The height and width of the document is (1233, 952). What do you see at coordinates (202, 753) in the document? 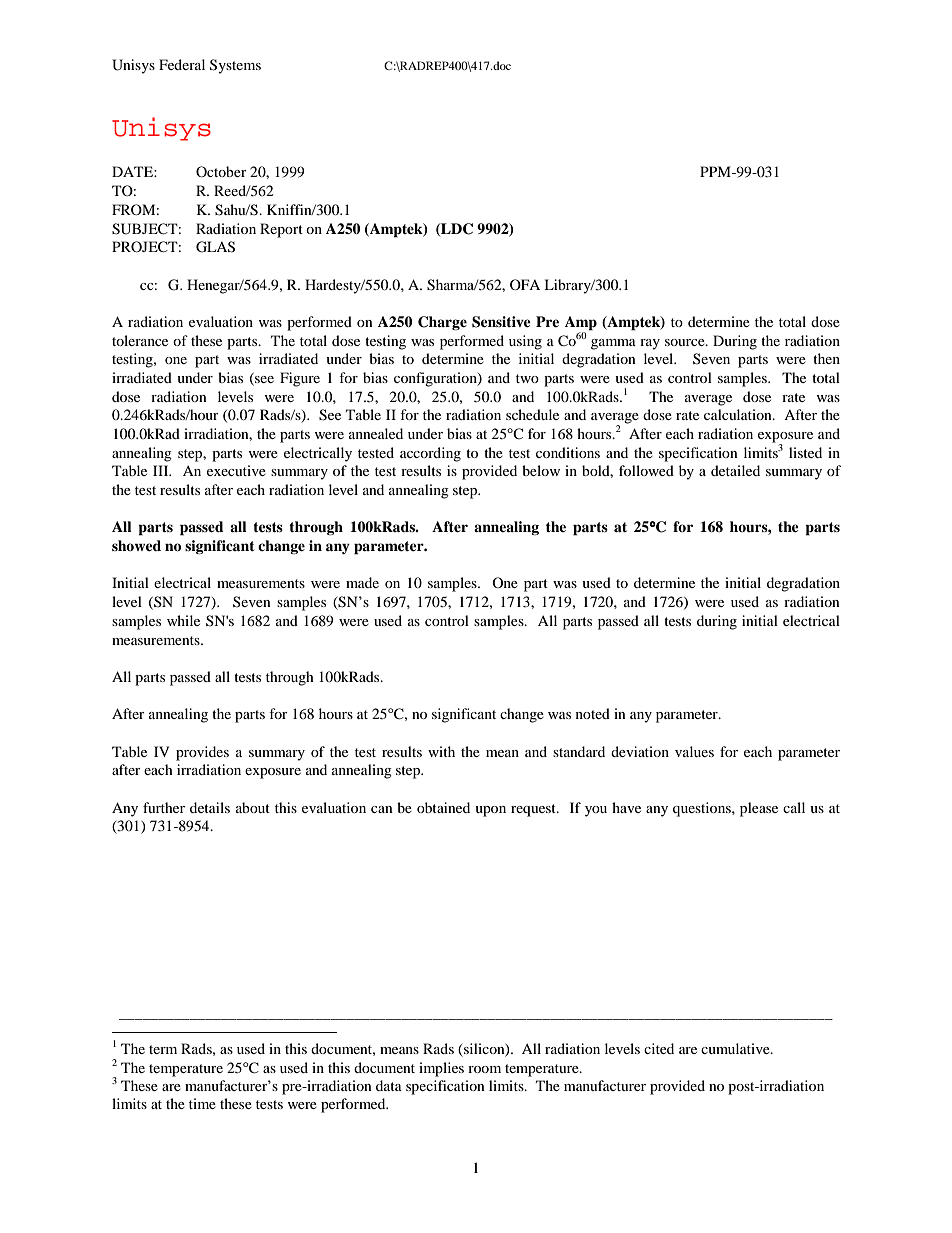
I see `provides` at bounding box center [202, 753].
